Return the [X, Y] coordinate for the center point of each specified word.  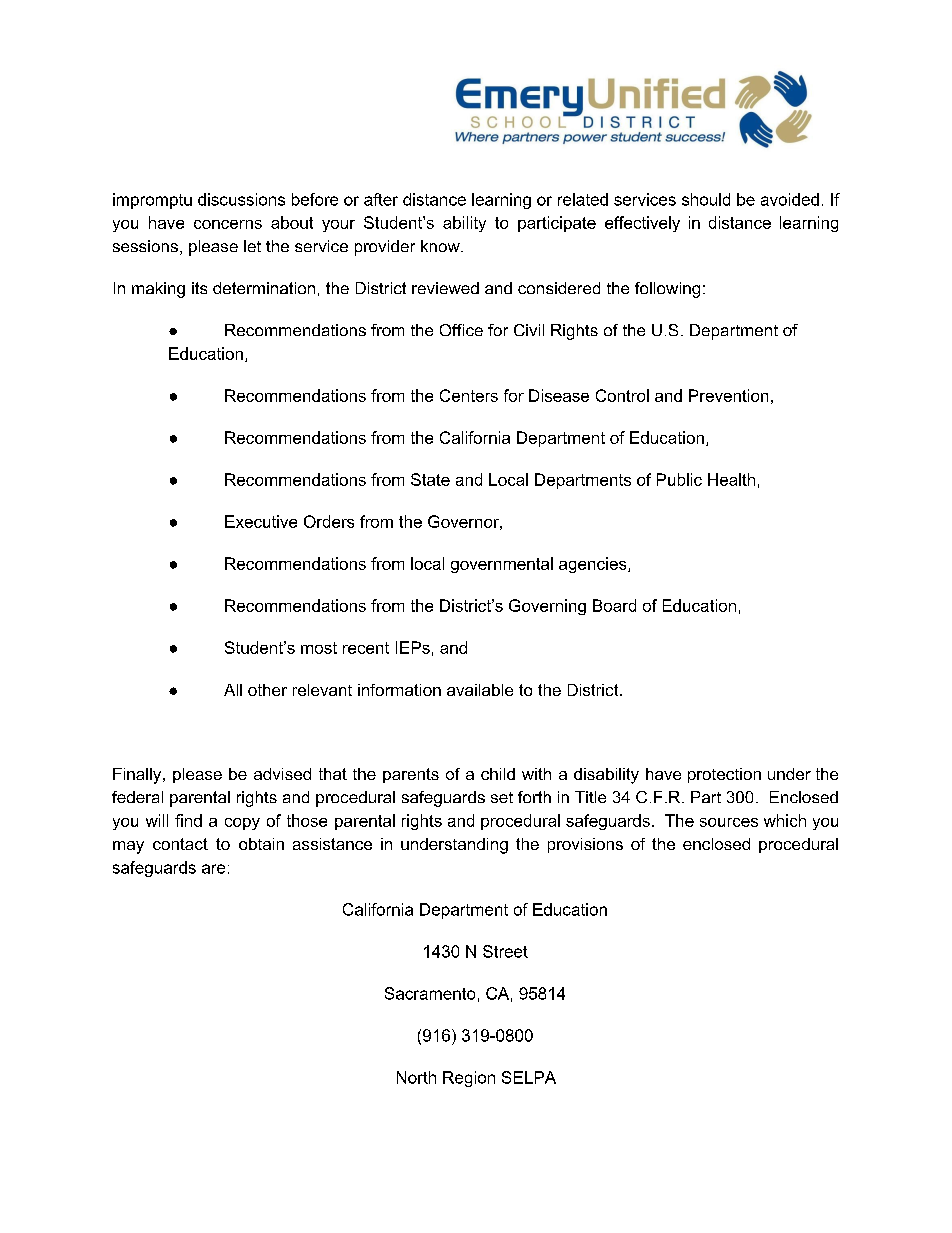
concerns [228, 224]
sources [729, 822]
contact [180, 844]
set [502, 797]
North [416, 1077]
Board [614, 605]
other [267, 690]
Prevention [728, 395]
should [706, 199]
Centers [469, 395]
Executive [261, 521]
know [441, 246]
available [480, 690]
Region [469, 1079]
